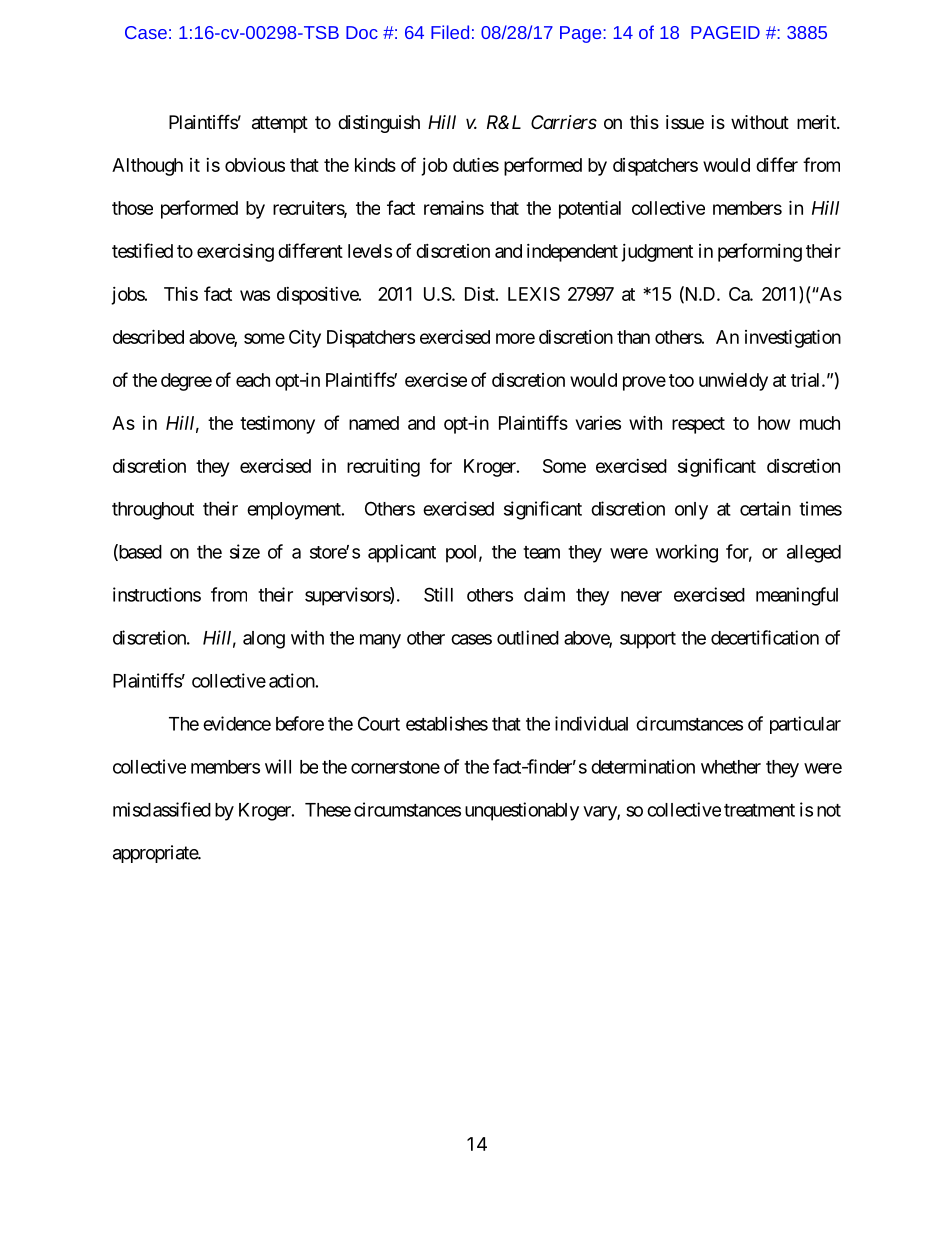 This document has width=952, height=1233. What do you see at coordinates (438, 594) in the document?
I see `Still` at bounding box center [438, 594].
